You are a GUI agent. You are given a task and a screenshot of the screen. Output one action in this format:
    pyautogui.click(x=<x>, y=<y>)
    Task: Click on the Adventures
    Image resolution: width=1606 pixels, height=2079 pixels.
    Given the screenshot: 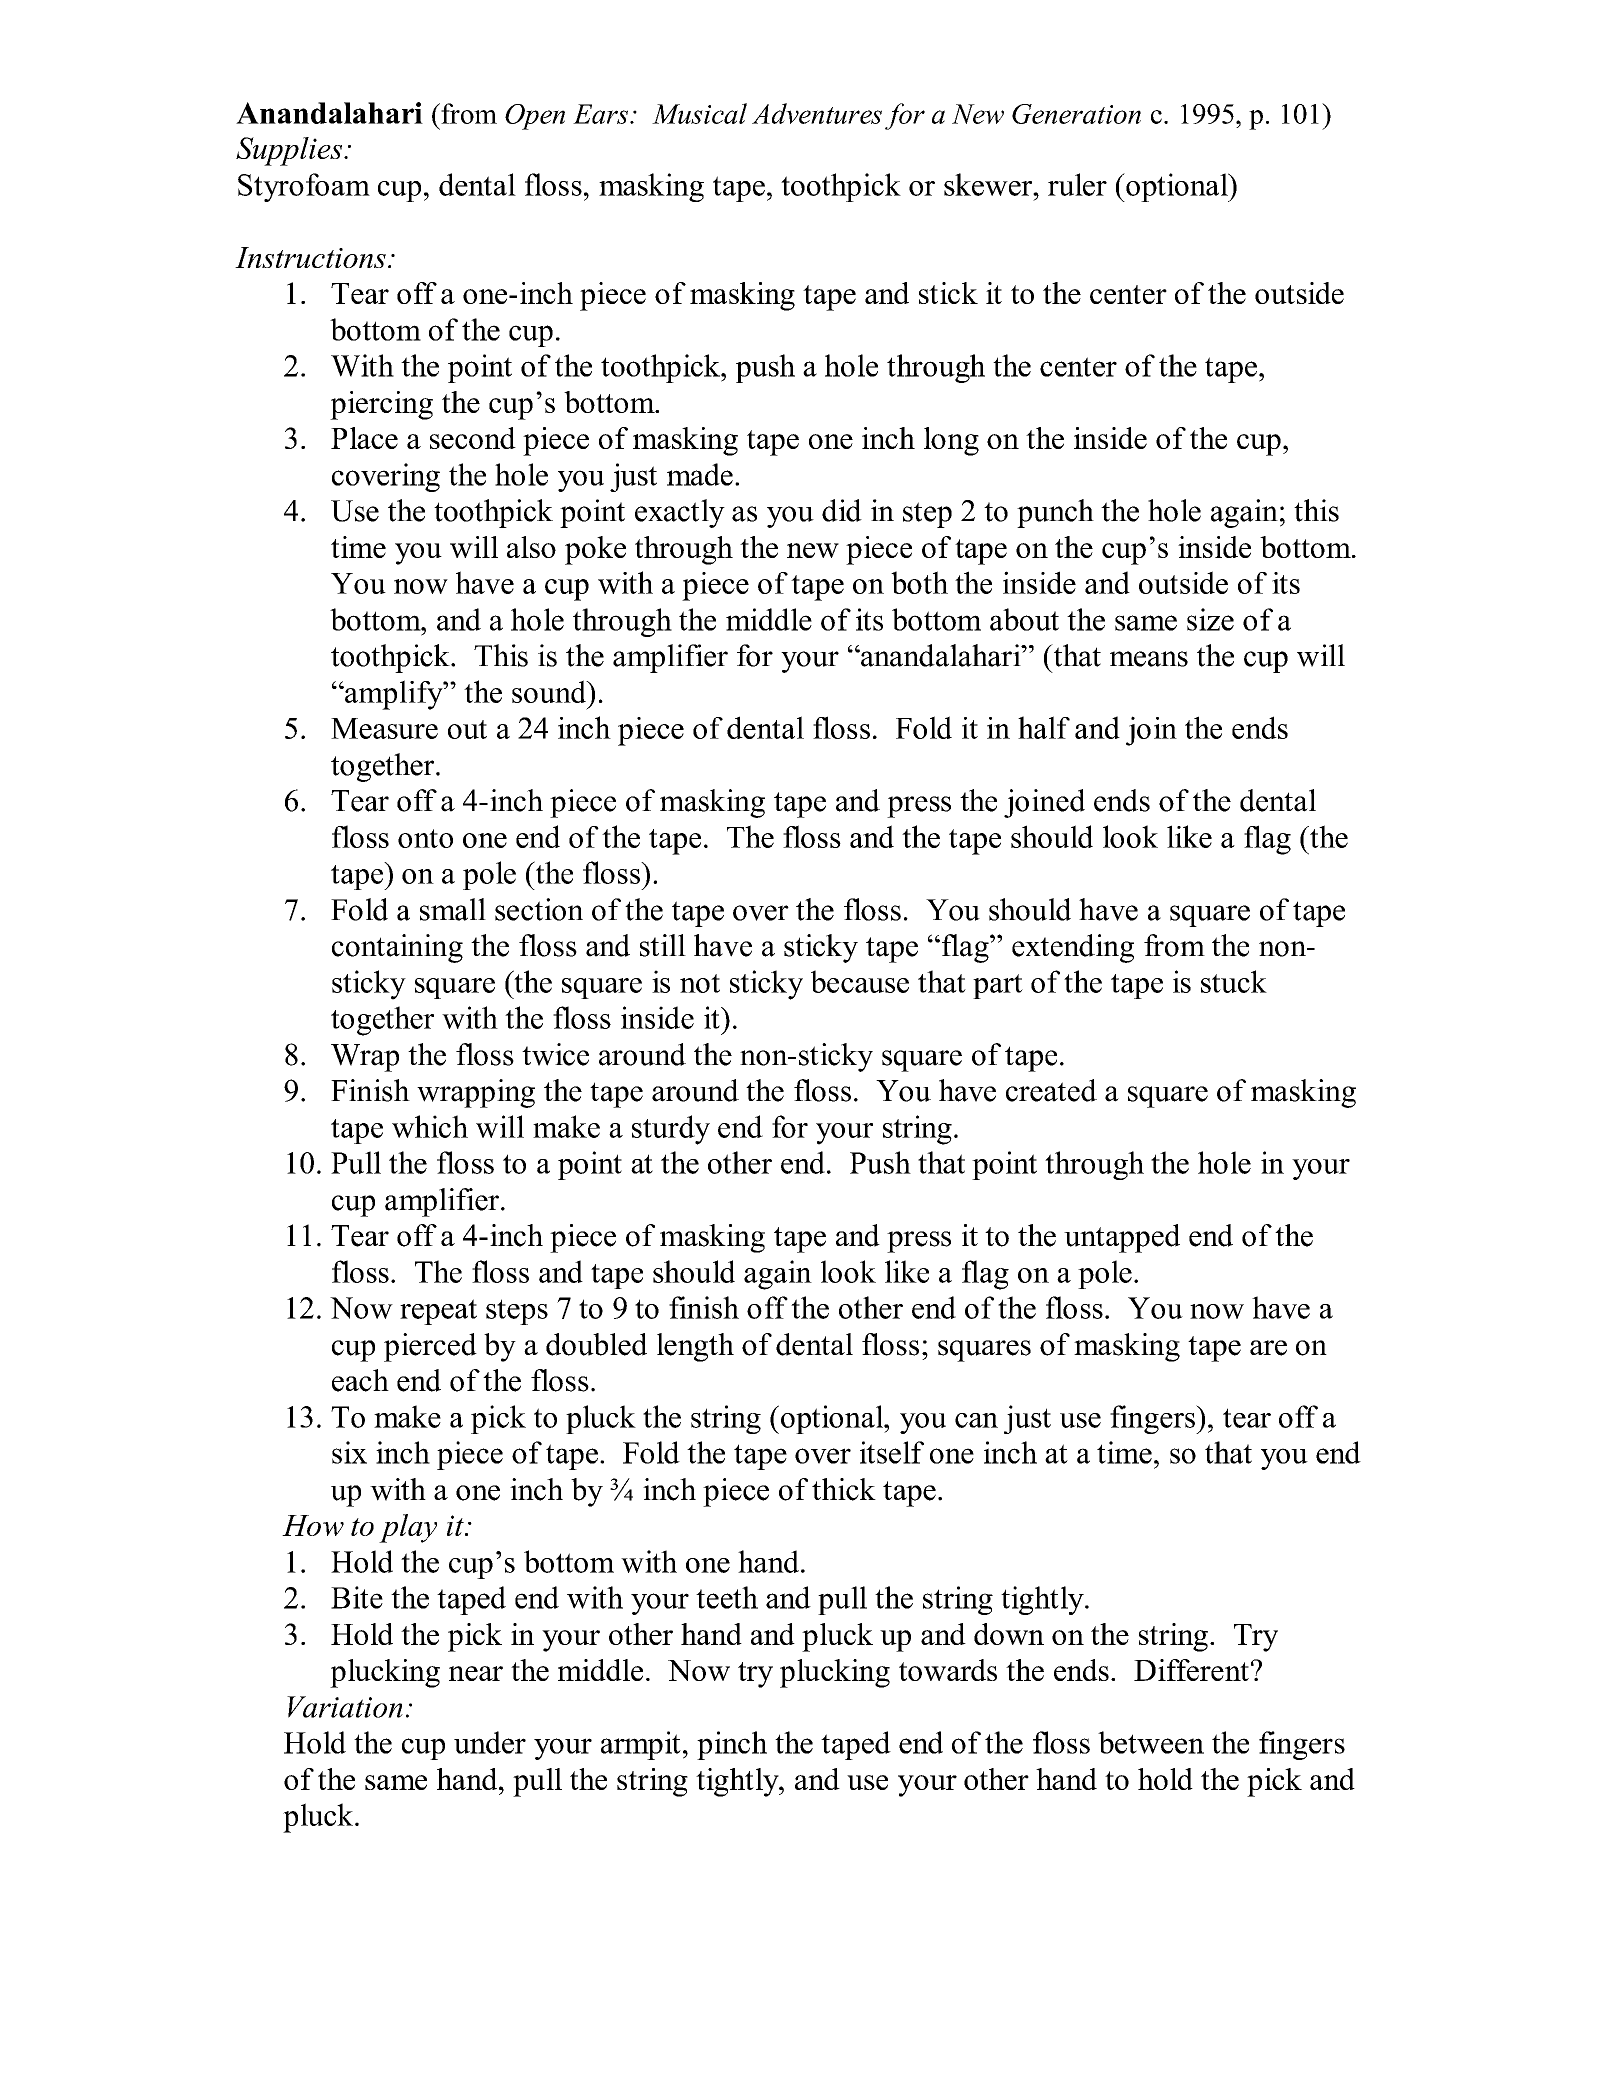 What is the action you would take?
    pyautogui.click(x=817, y=113)
